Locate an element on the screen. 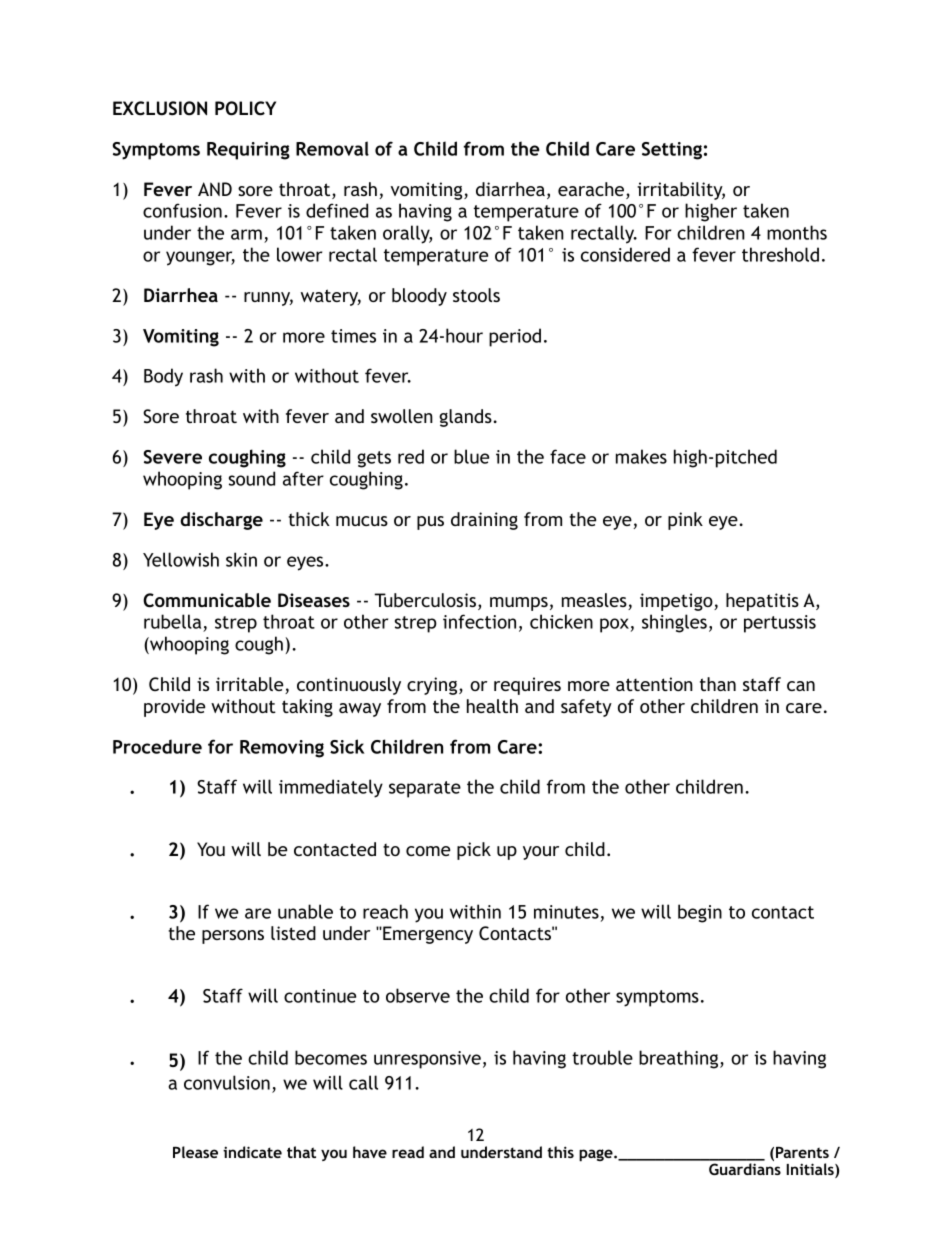 This screenshot has height=1233, width=952. Requiring is located at coordinates (248, 151).
